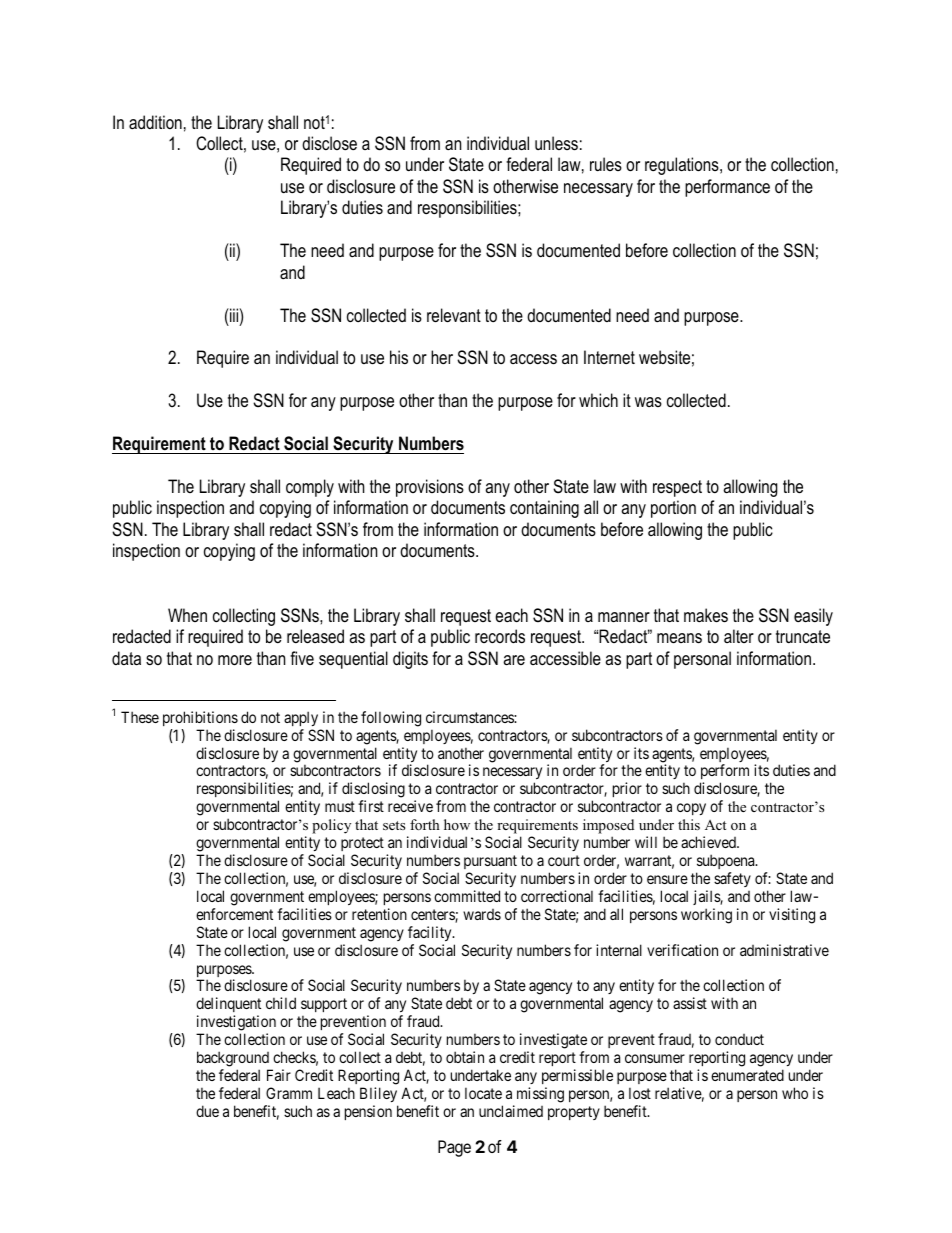 The height and width of the image is (1233, 952). What do you see at coordinates (483, 1093) in the image?
I see `locate` at bounding box center [483, 1093].
